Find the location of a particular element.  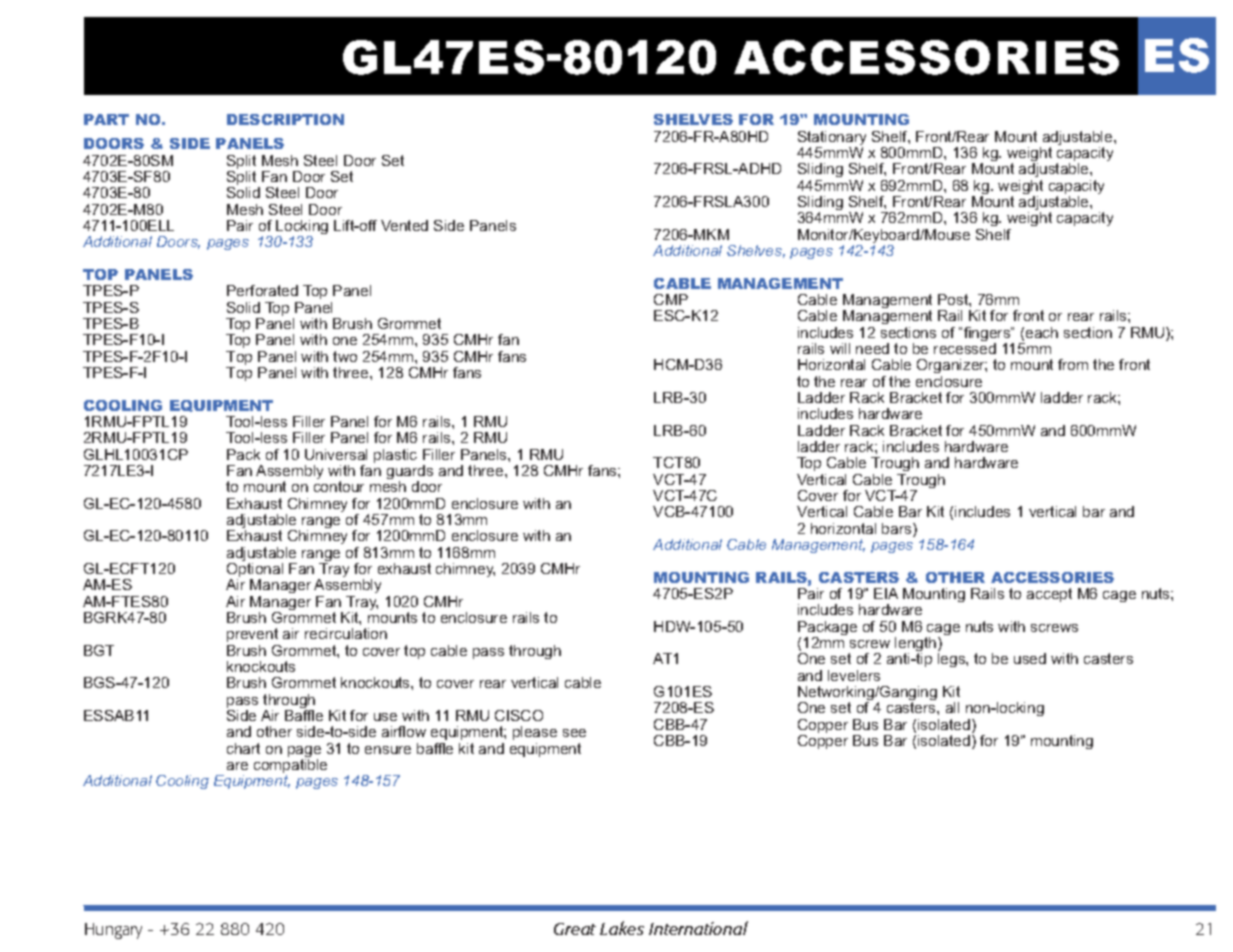

recirculation is located at coordinates (346, 633).
